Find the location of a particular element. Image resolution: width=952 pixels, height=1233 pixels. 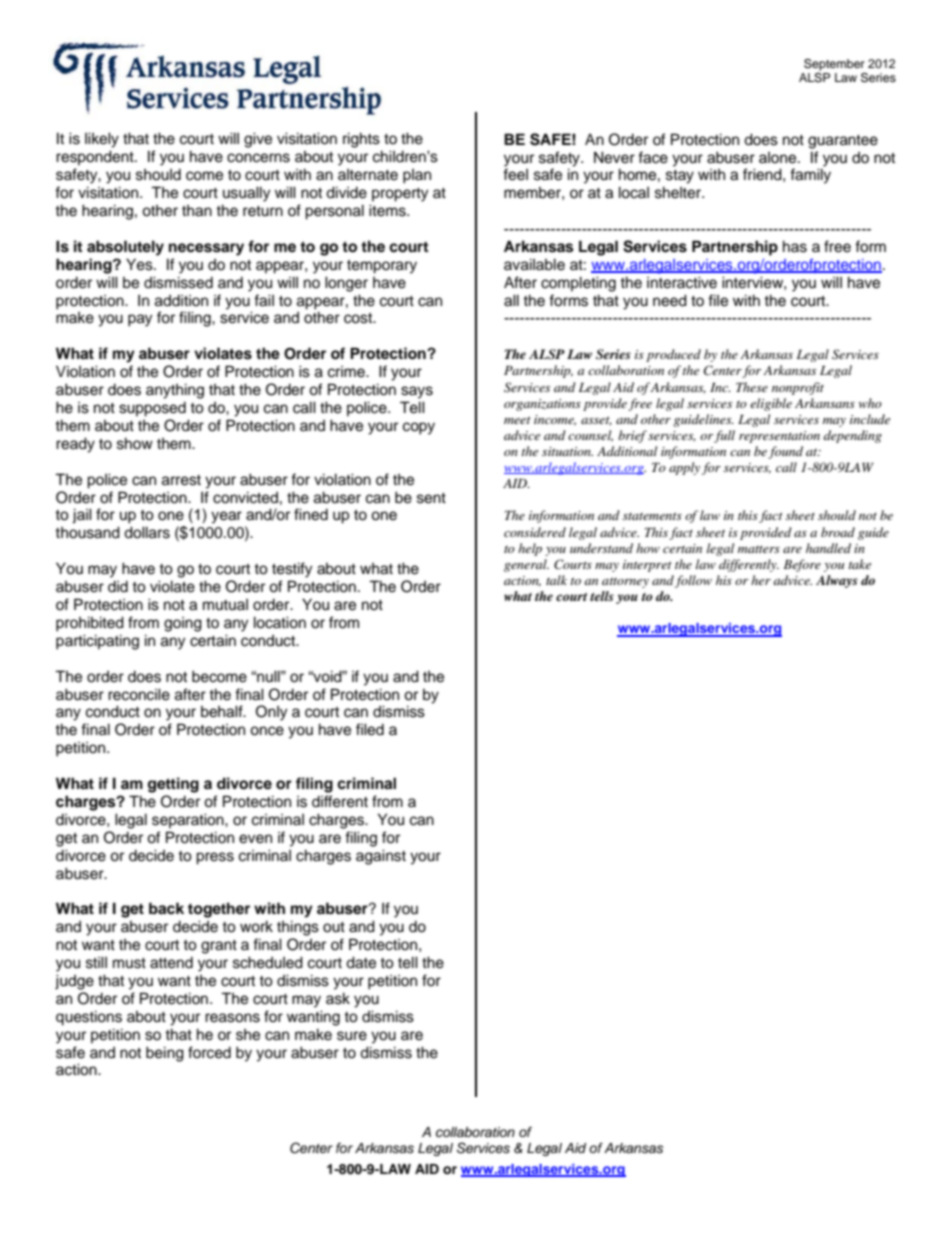

general is located at coordinates (526, 565).
